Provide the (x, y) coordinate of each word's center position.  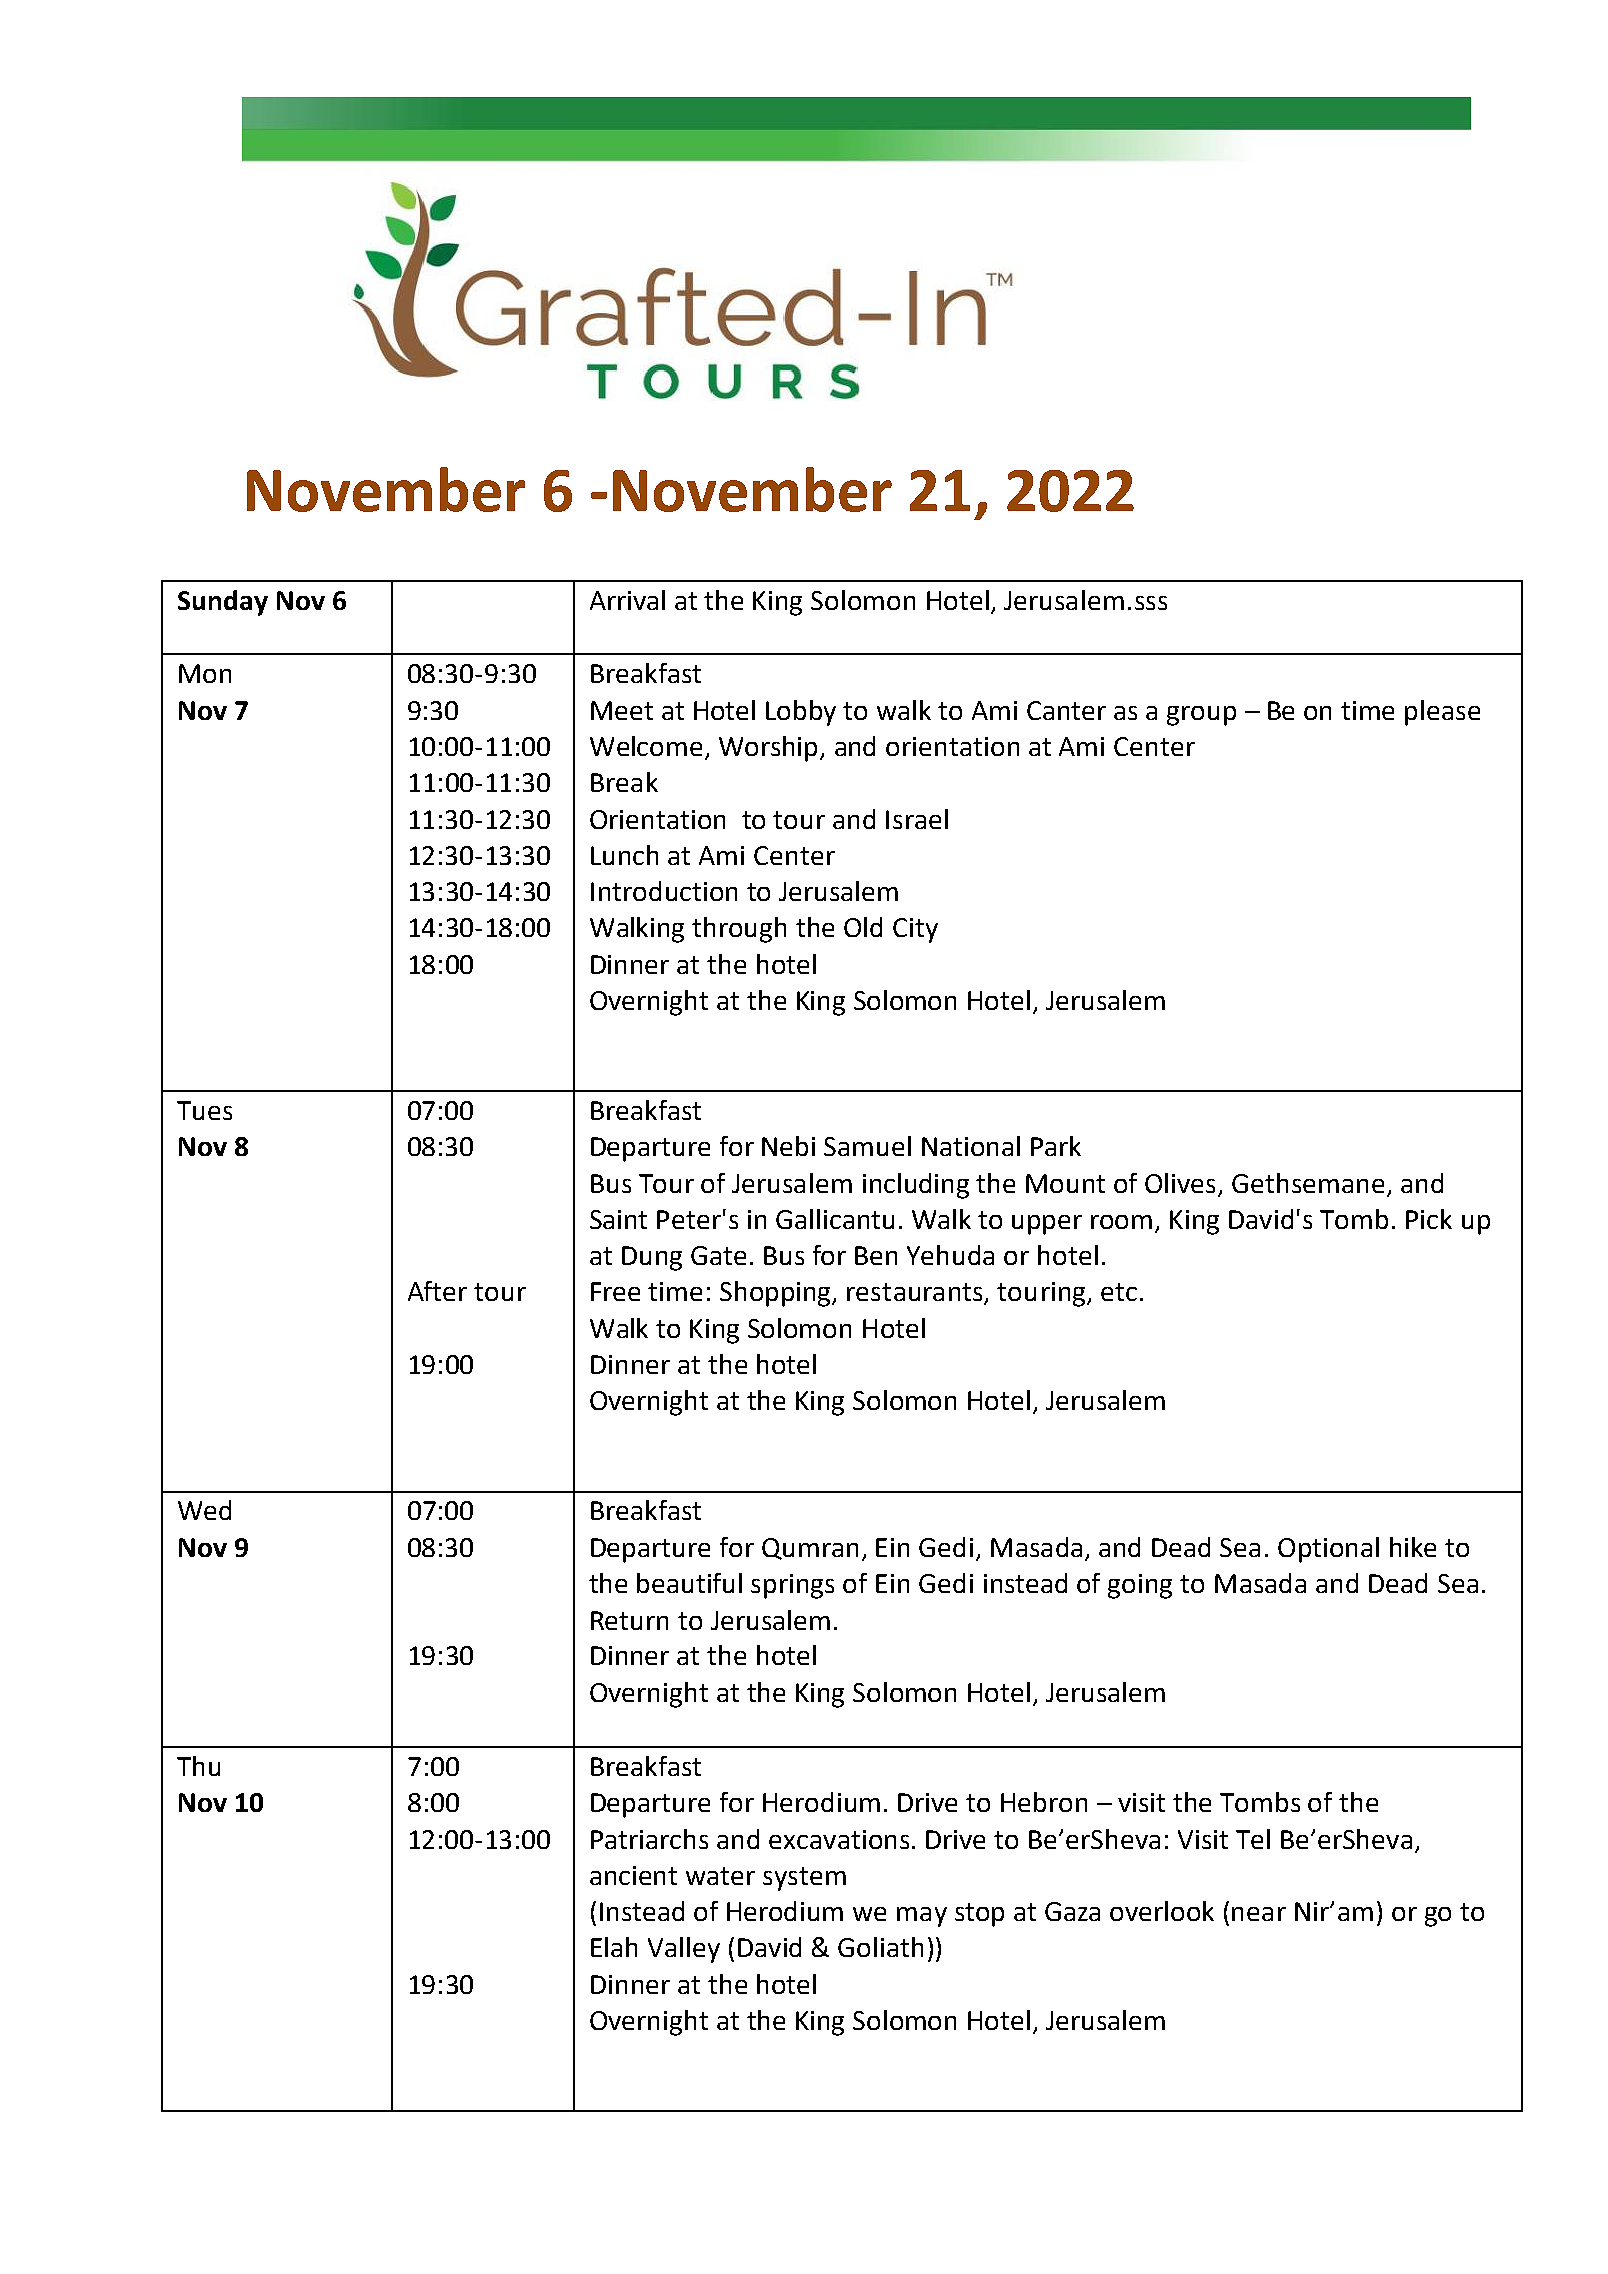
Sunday (223, 603)
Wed (204, 1510)
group (1201, 716)
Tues (204, 1110)
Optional (1328, 1550)
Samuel (867, 1146)
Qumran (810, 1549)
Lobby (801, 713)
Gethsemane (1308, 1183)
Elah (614, 1947)
